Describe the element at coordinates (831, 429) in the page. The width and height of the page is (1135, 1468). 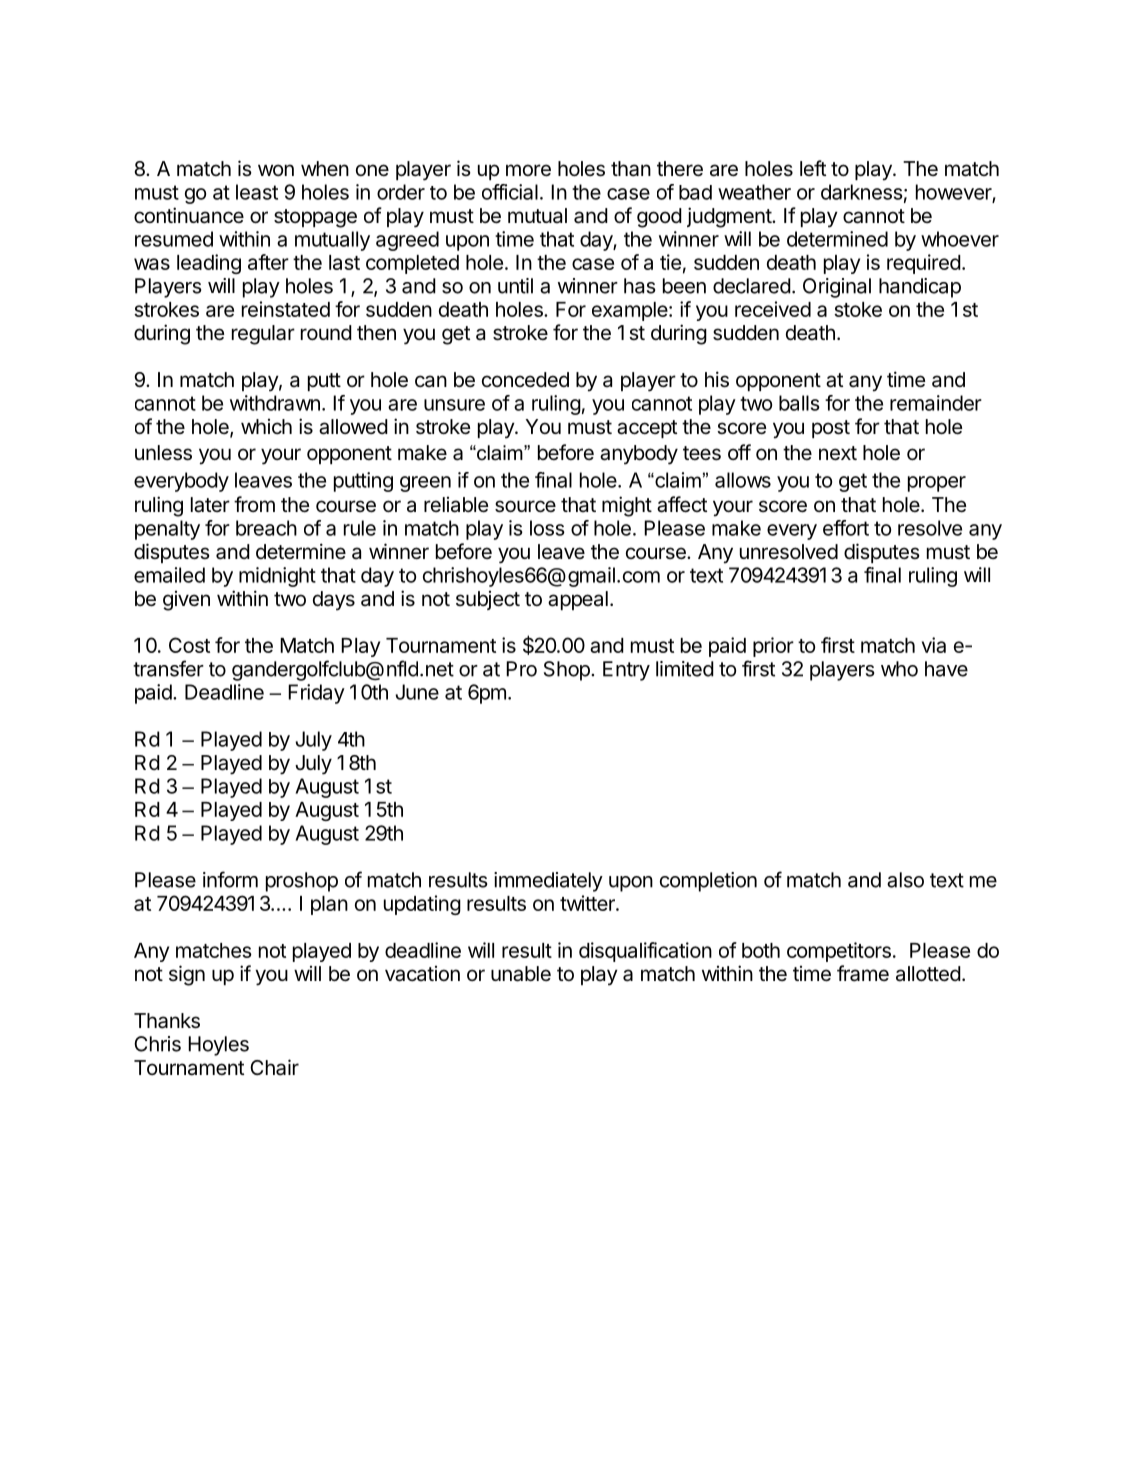
I see `post` at that location.
